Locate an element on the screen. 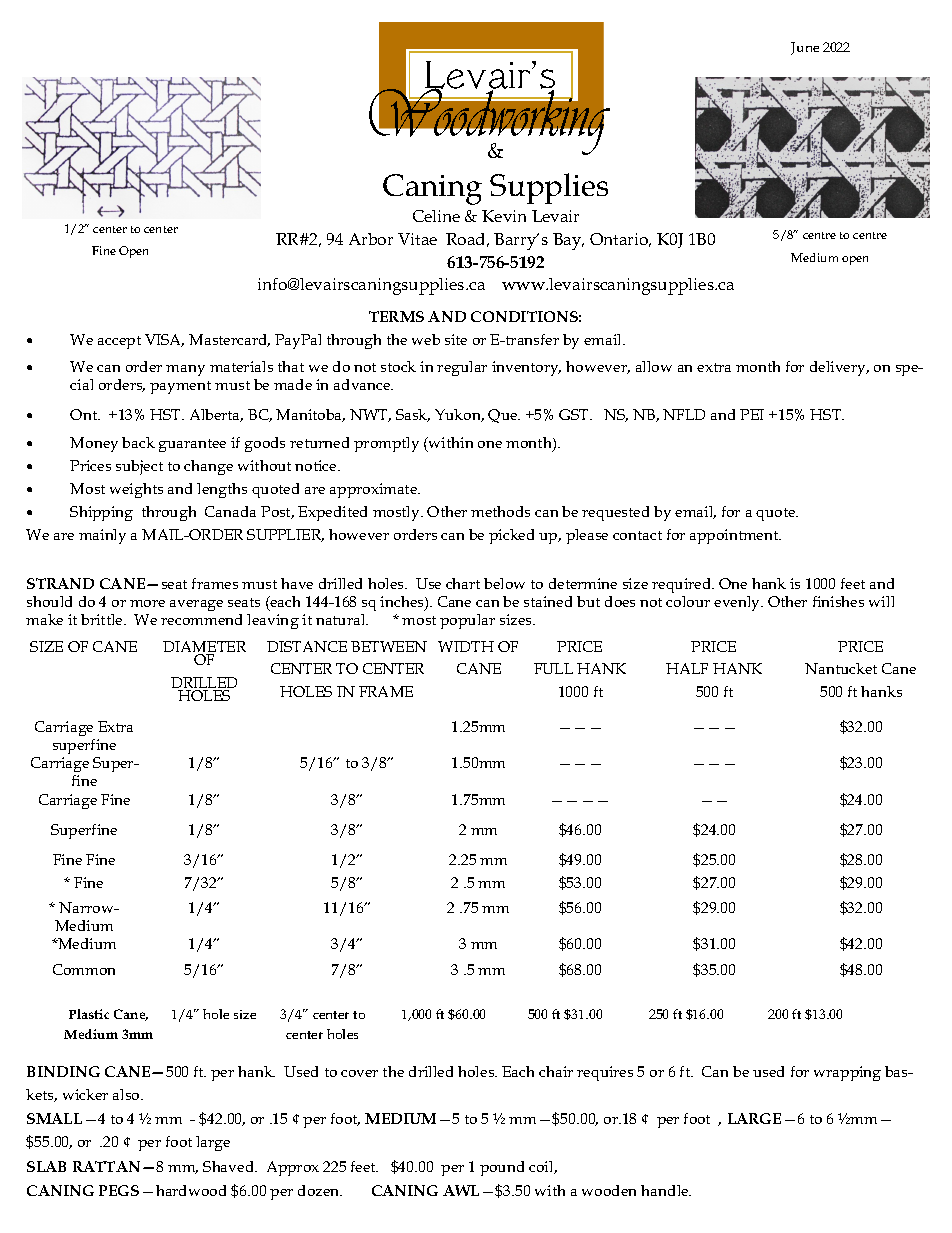  site is located at coordinates (456, 339).
